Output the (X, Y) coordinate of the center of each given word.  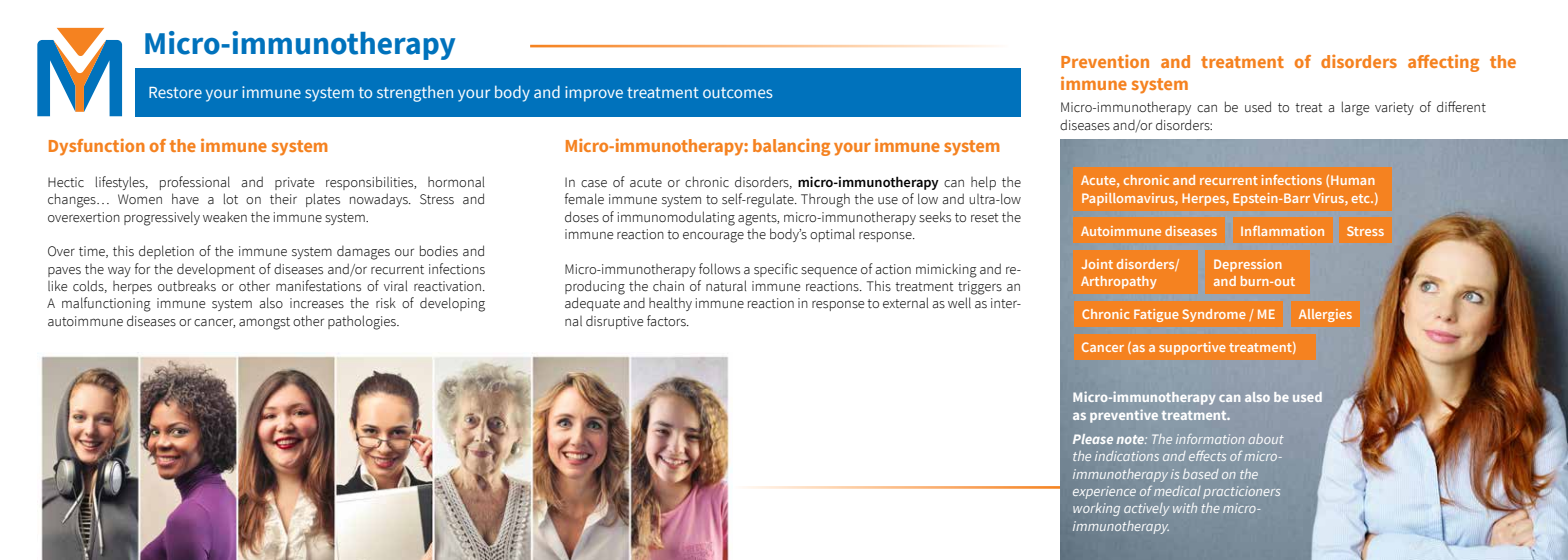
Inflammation (1282, 231)
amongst (264, 323)
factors (667, 321)
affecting (1443, 63)
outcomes (738, 92)
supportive (1192, 348)
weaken (225, 216)
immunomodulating (676, 218)
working (1096, 509)
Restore (175, 92)
